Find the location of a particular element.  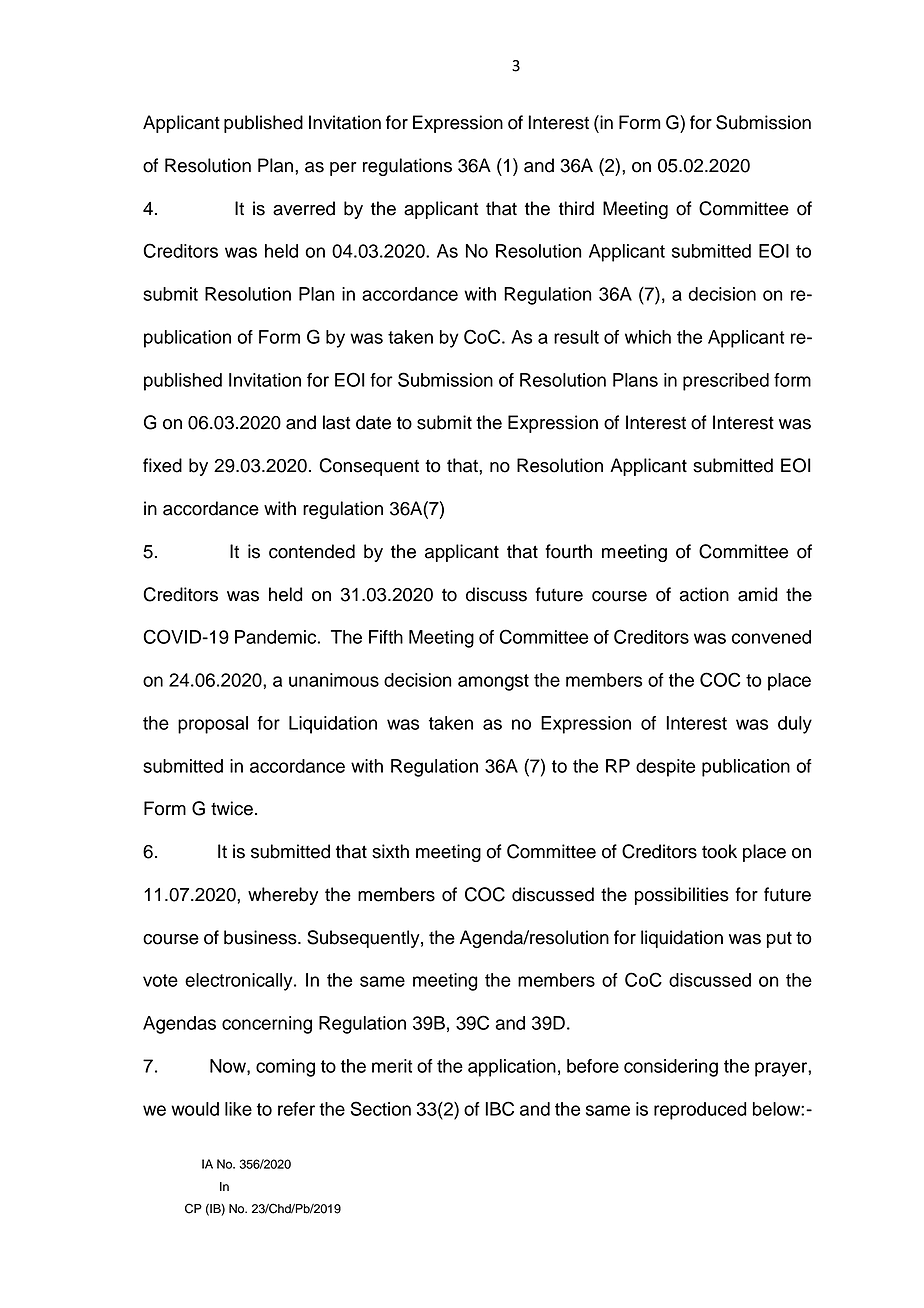

Consequent is located at coordinates (369, 467).
